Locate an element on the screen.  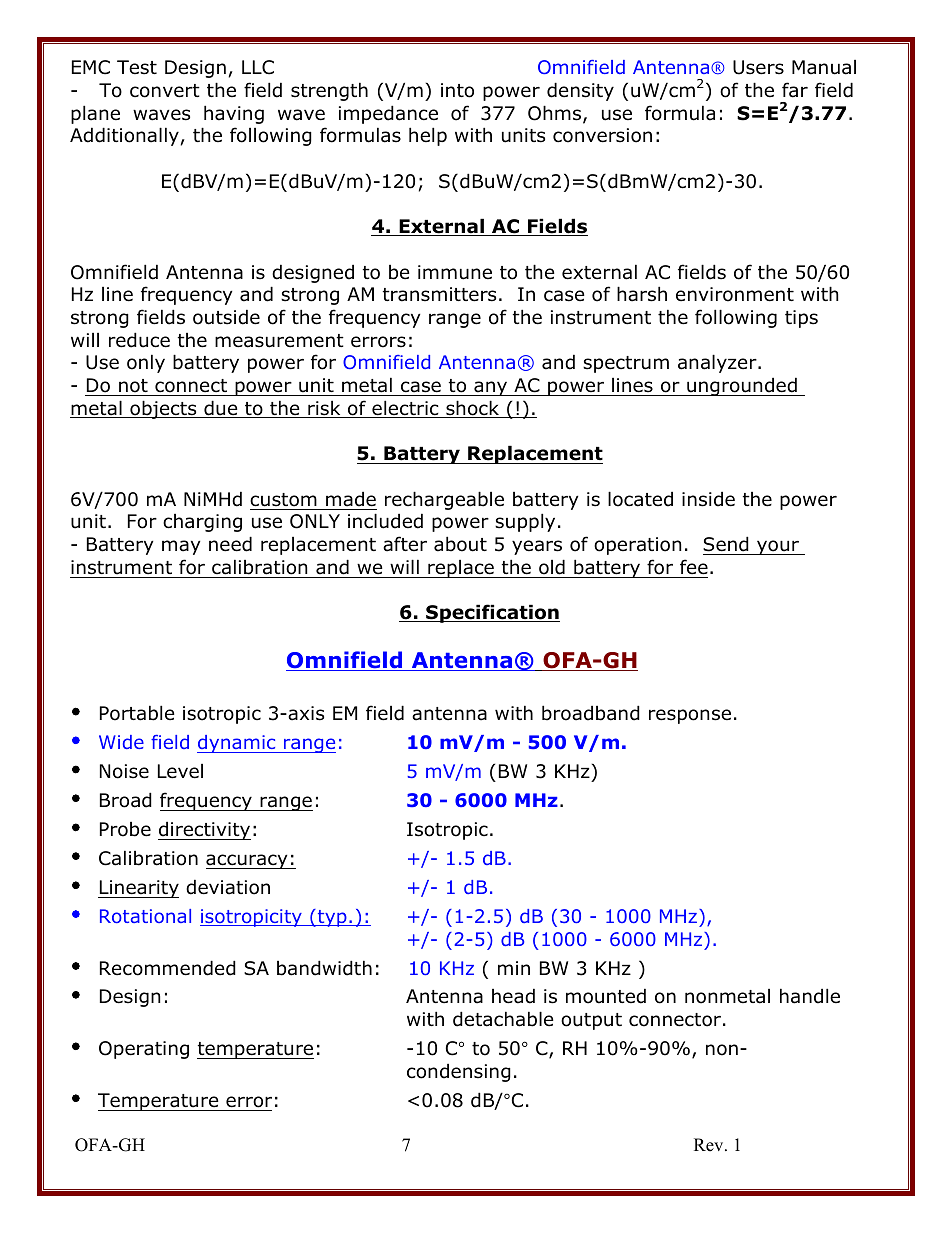
detachable is located at coordinates (503, 1019).
